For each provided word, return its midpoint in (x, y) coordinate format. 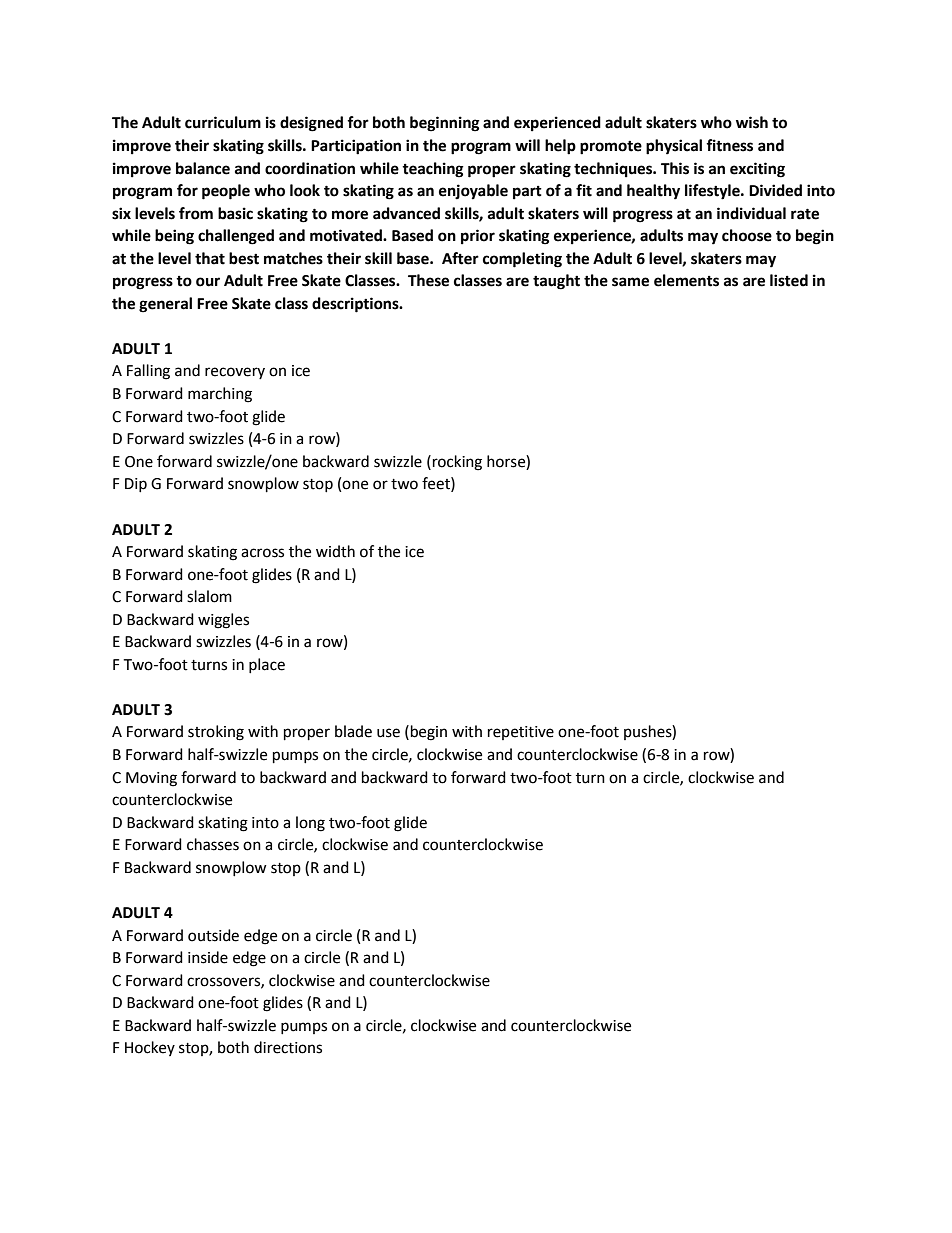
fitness (729, 145)
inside (208, 957)
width (335, 551)
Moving (151, 779)
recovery (235, 373)
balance (203, 168)
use (388, 733)
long (310, 824)
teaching (433, 170)
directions (288, 1047)
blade (353, 731)
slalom (209, 596)
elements (686, 280)
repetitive (521, 733)
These (428, 280)
